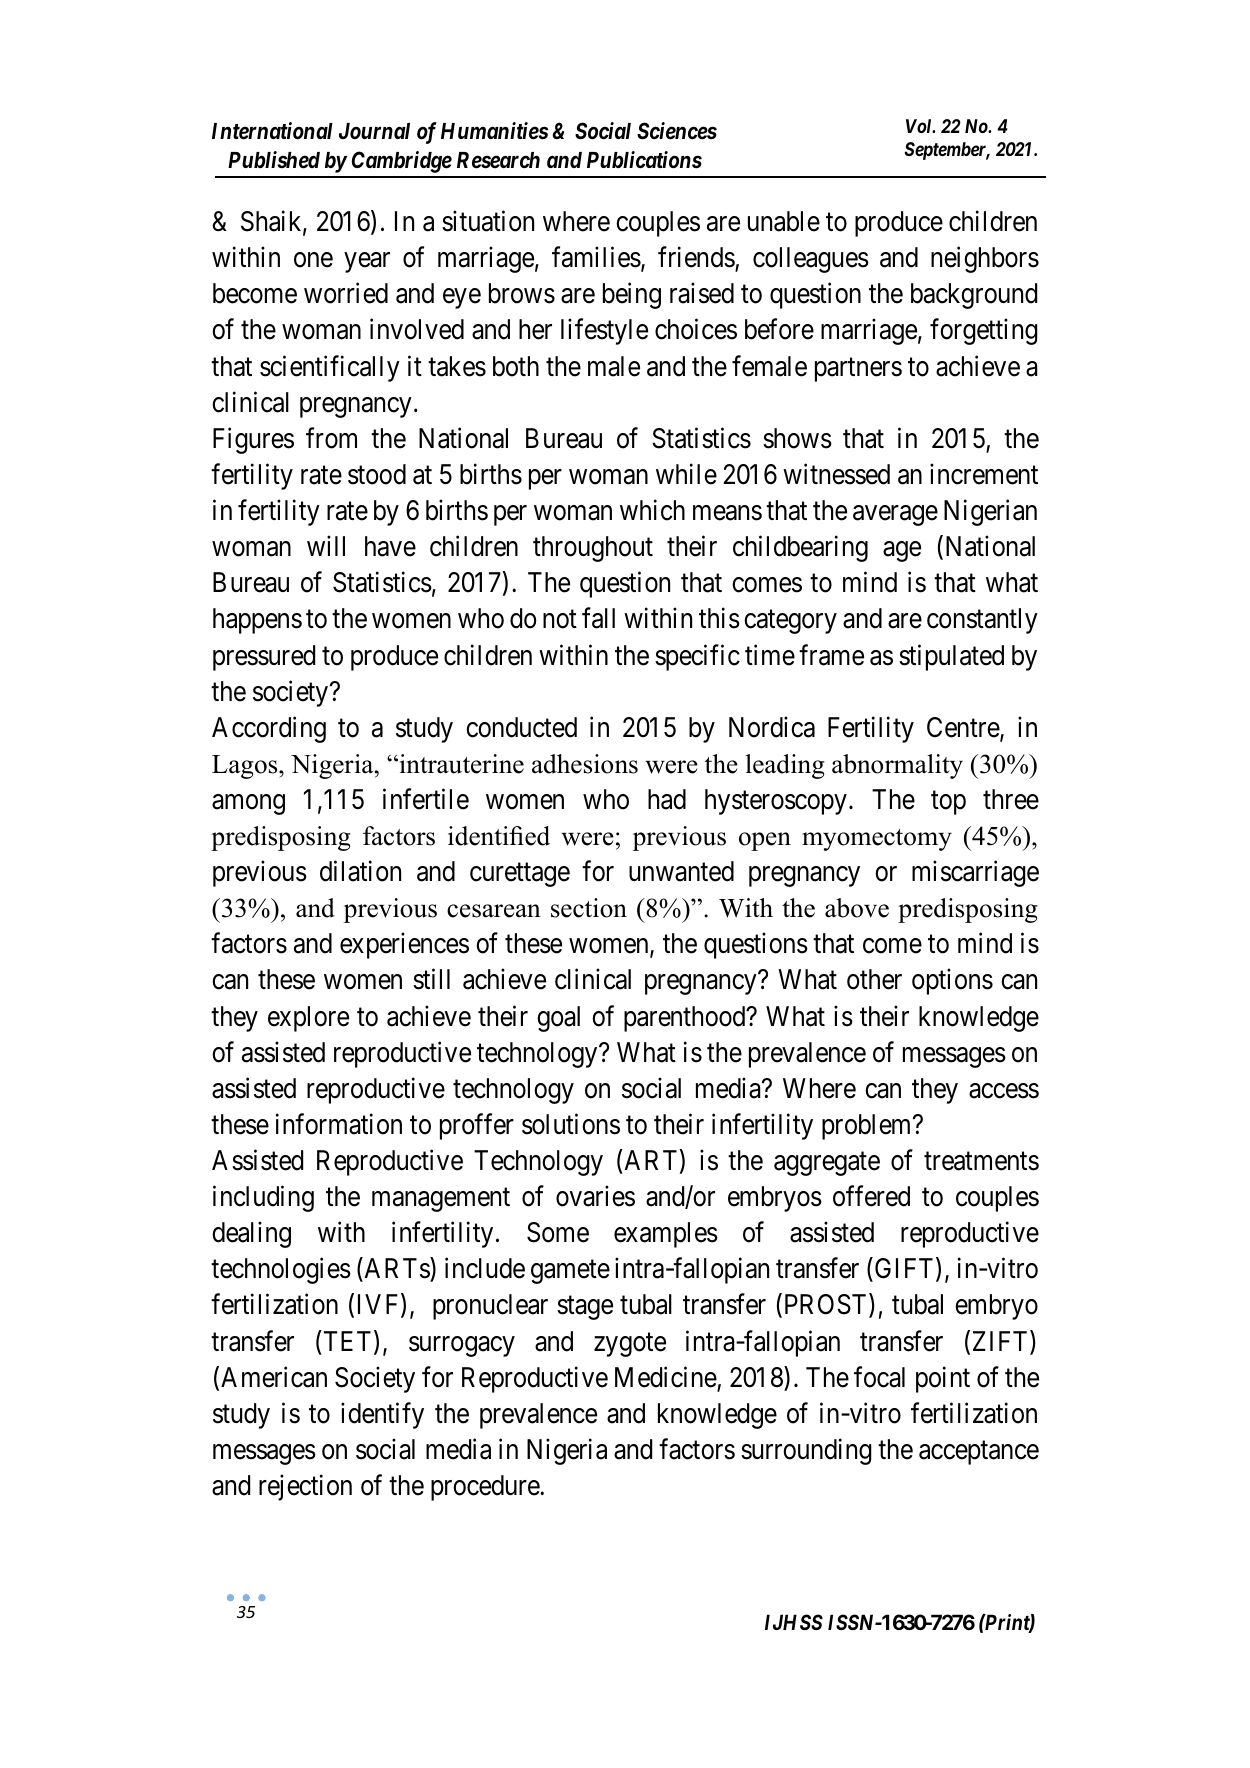 This document has height=1768, width=1250. I want to click on Medicine, so click(666, 1377).
